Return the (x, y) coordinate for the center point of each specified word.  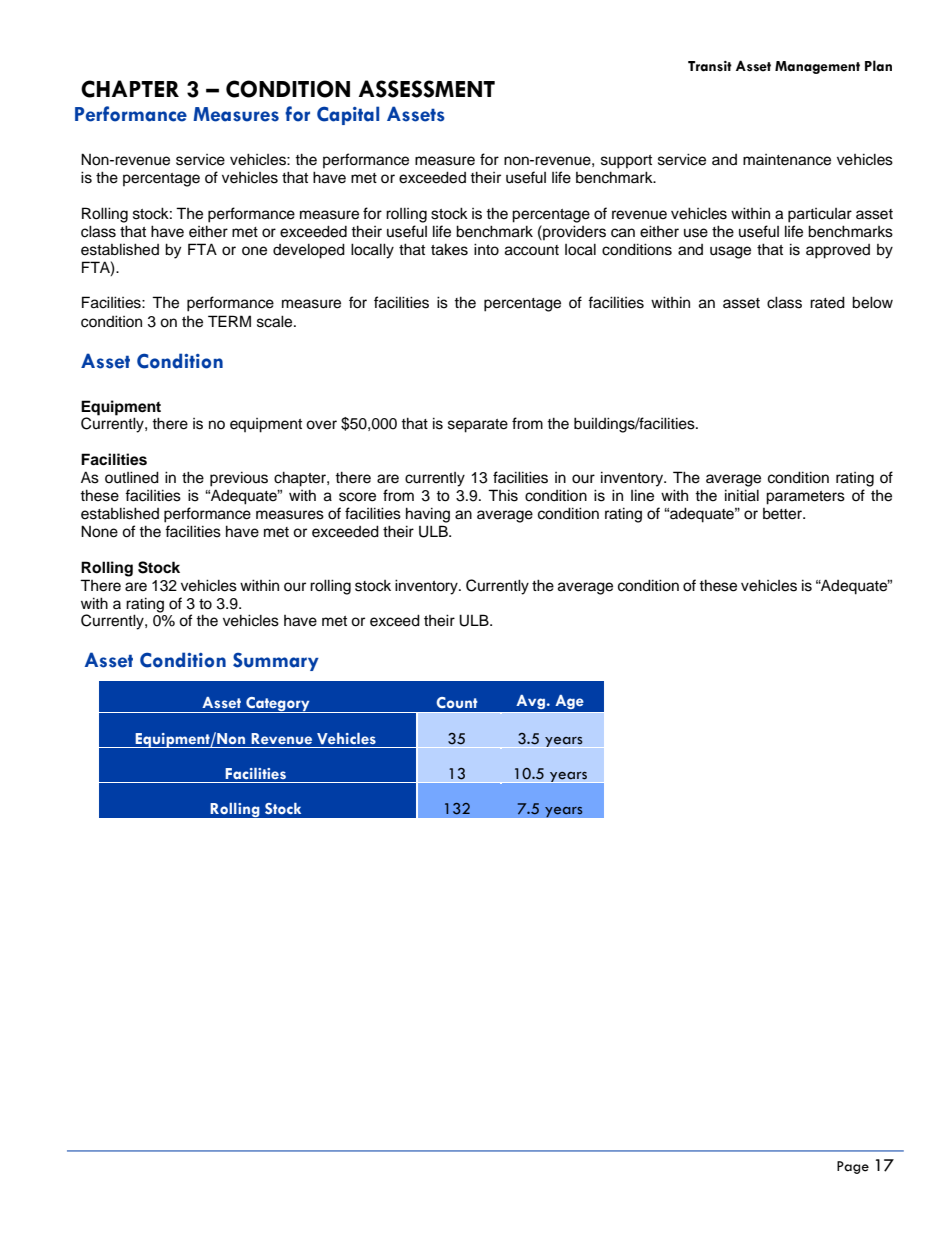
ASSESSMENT (427, 89)
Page (853, 1167)
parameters (805, 498)
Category (278, 705)
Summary (276, 662)
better (784, 514)
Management (817, 67)
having (428, 515)
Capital (348, 115)
